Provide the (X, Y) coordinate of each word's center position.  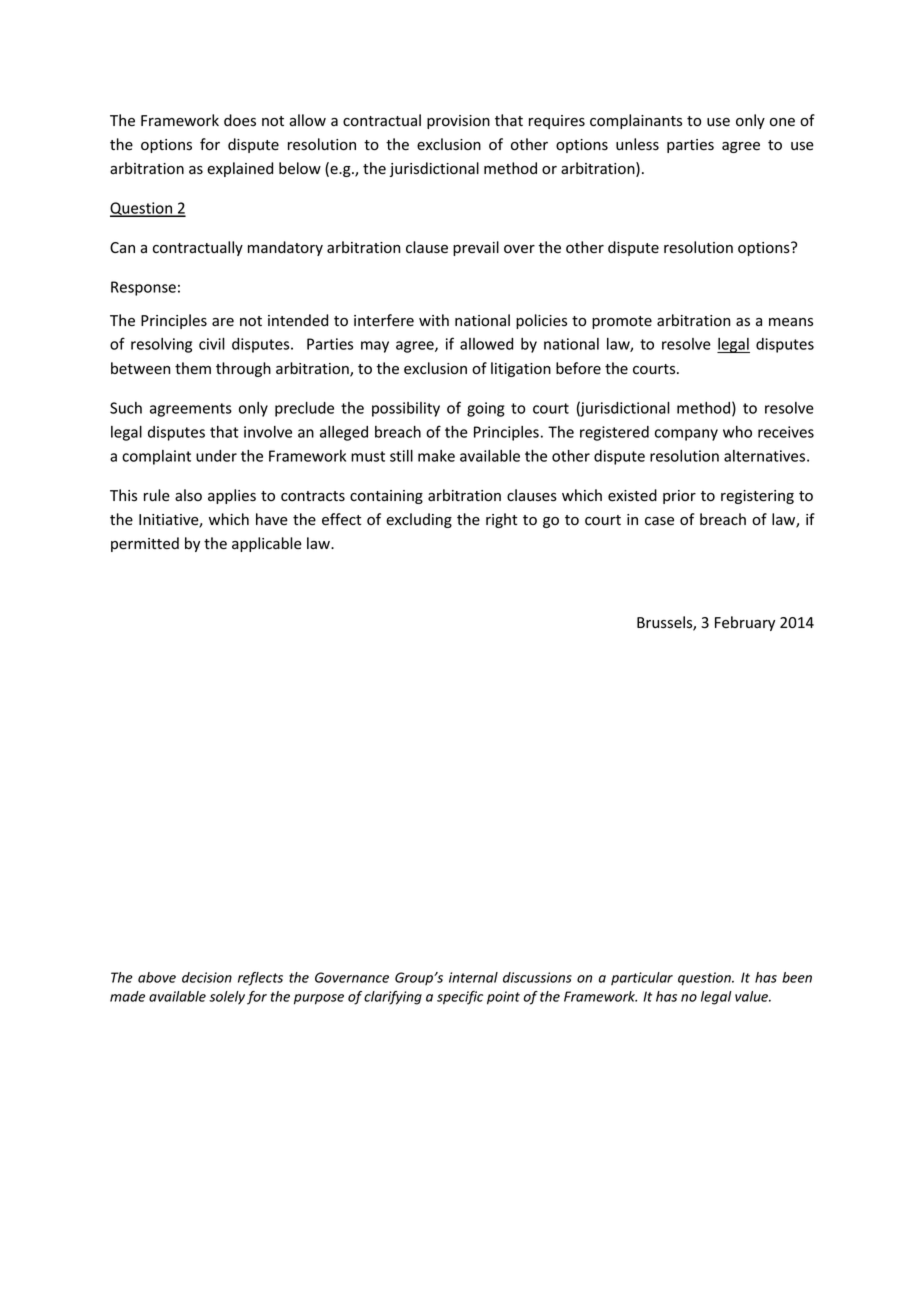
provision (458, 122)
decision (207, 977)
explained (240, 169)
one (782, 122)
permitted (145, 544)
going (486, 409)
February (745, 623)
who (737, 432)
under (216, 456)
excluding (419, 520)
